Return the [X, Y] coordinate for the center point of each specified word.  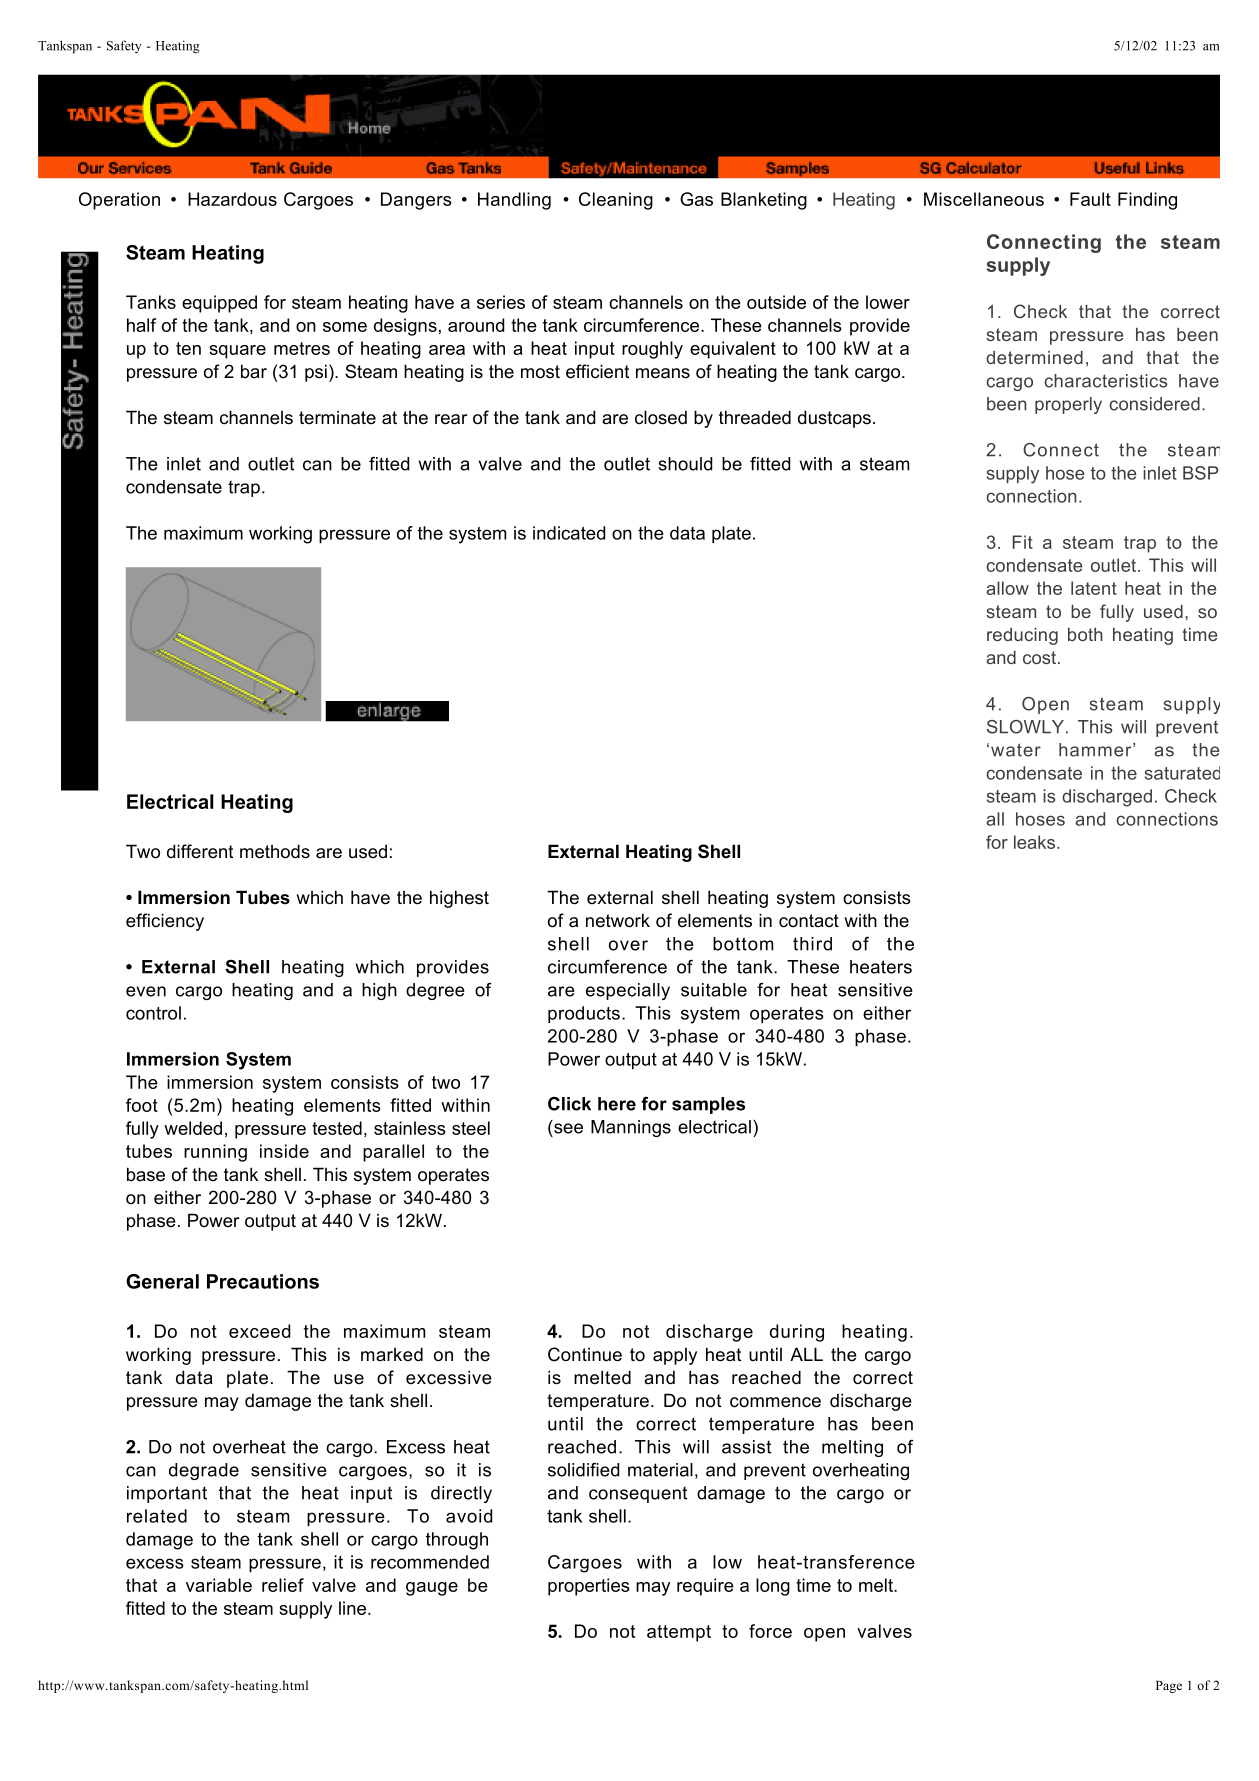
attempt [679, 1633]
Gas [696, 199]
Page [1169, 1687]
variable [219, 1585]
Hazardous [232, 199]
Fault [1090, 199]
